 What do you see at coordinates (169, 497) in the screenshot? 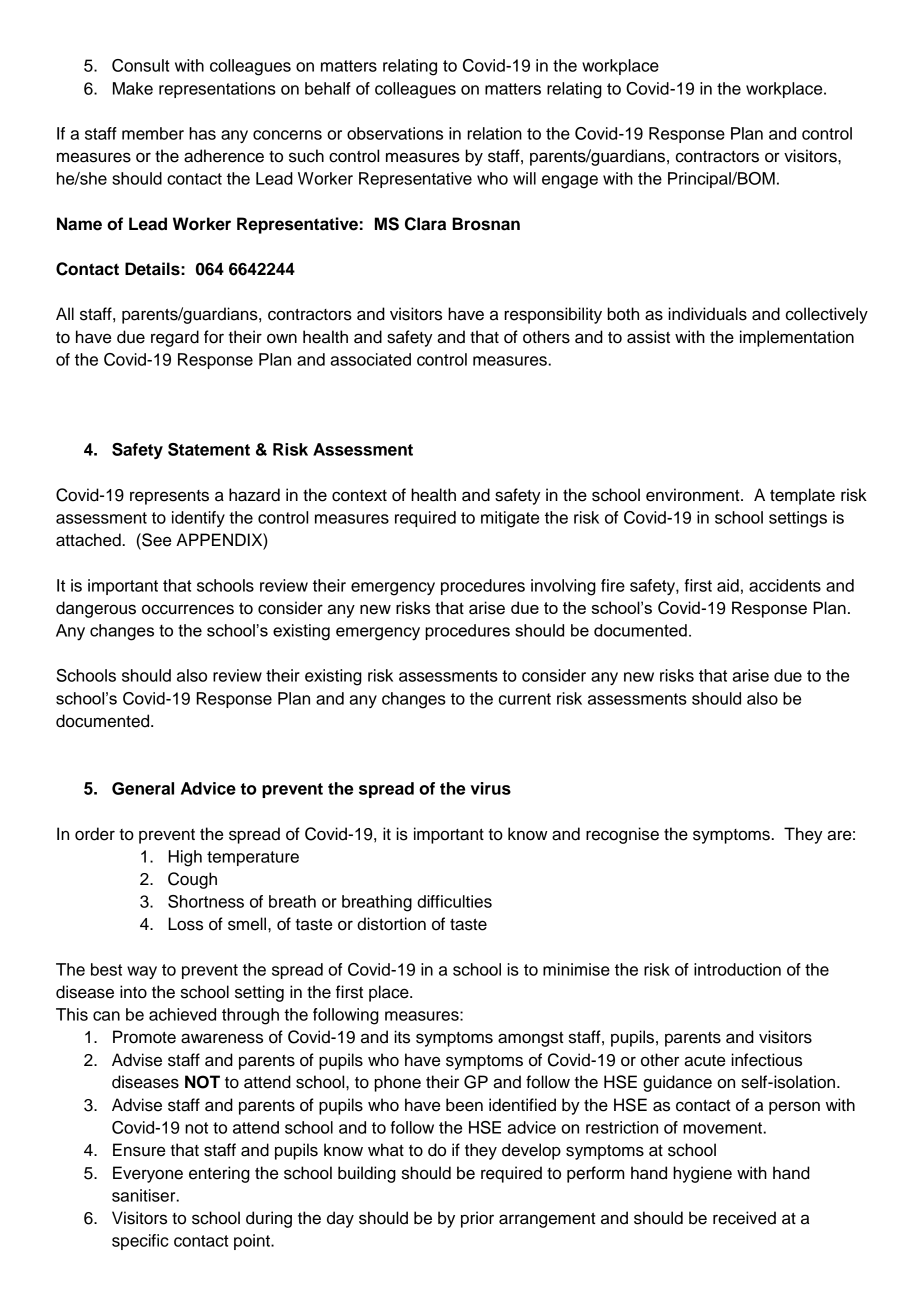
I see `represents` at bounding box center [169, 497].
